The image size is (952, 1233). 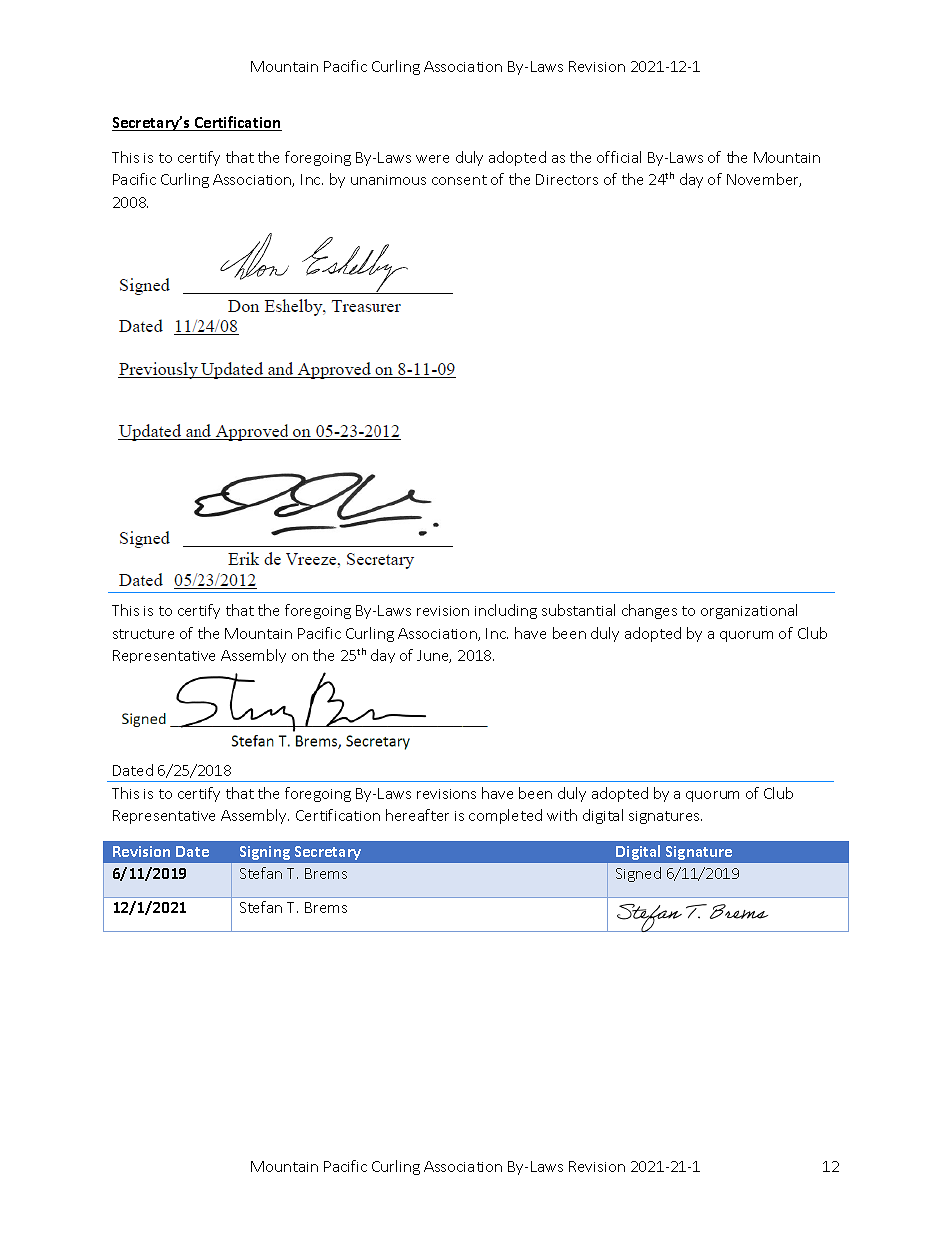 What do you see at coordinates (459, 180) in the image?
I see `consent` at bounding box center [459, 180].
